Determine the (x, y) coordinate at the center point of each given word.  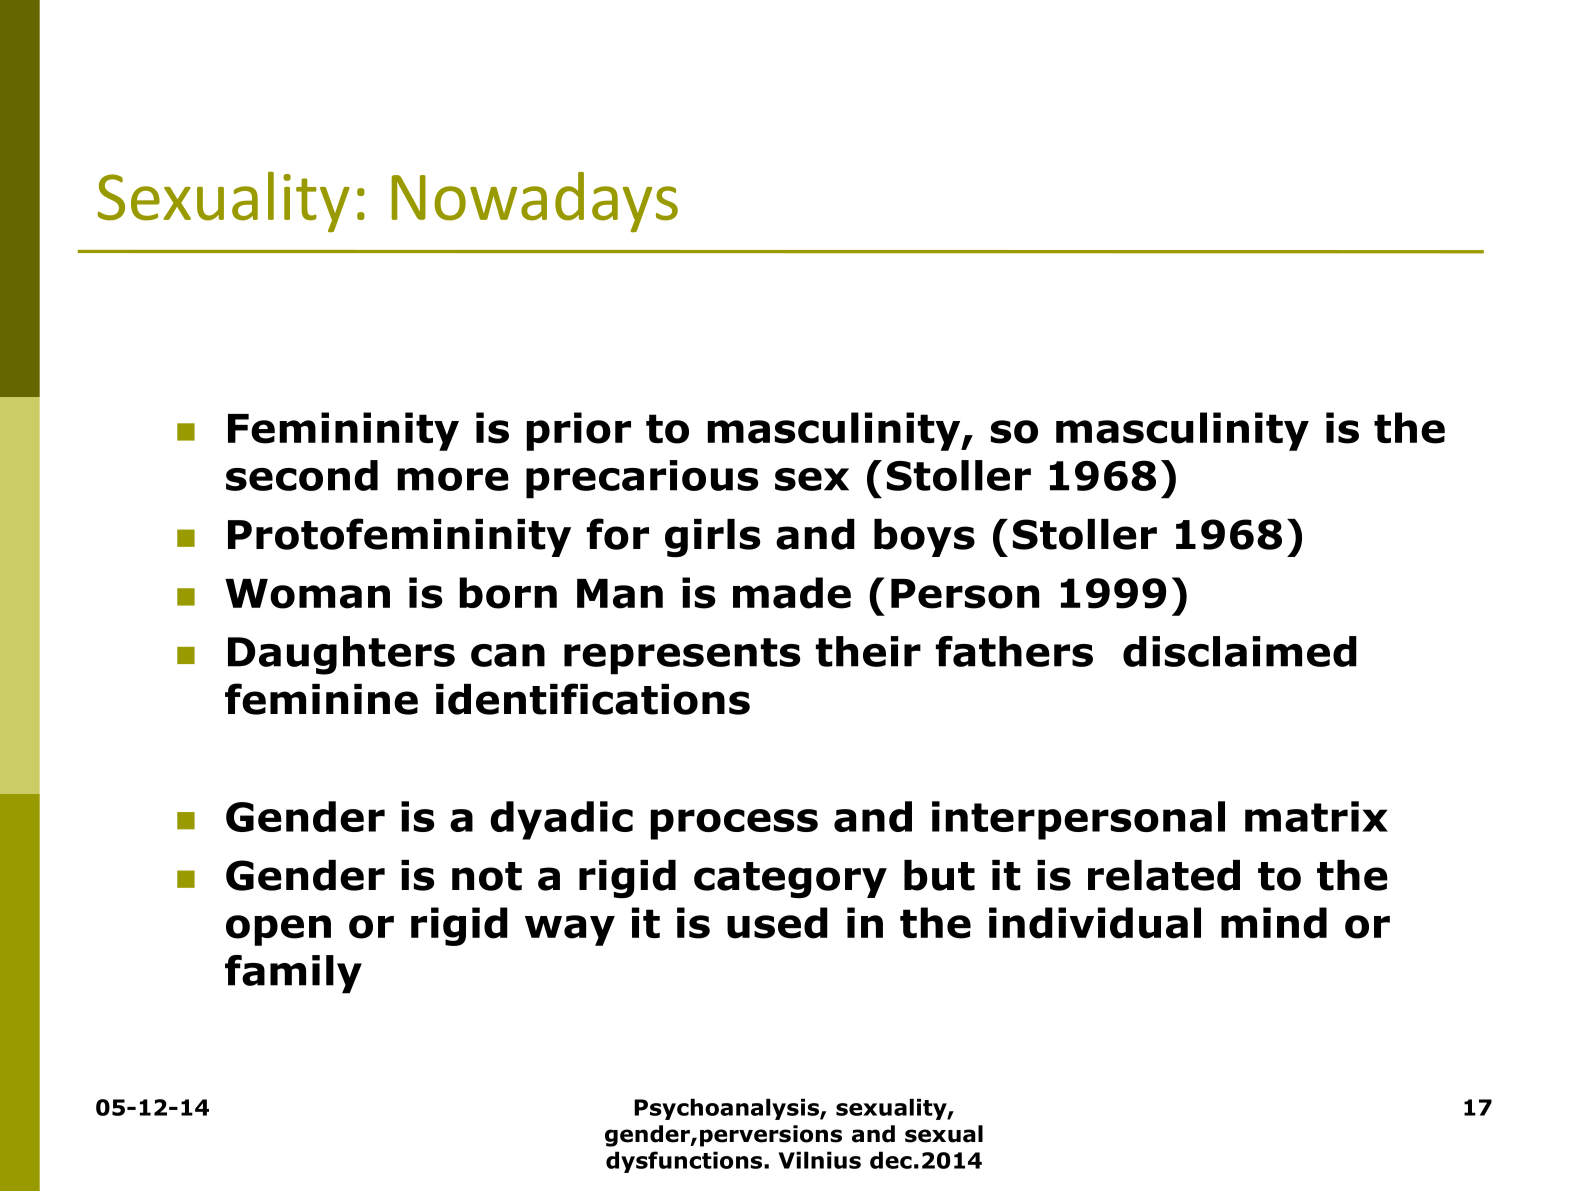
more (453, 479)
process (734, 824)
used (777, 923)
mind (1274, 923)
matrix (1316, 816)
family (293, 974)
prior (578, 431)
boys (924, 538)
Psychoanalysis (727, 1109)
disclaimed (1240, 651)
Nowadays (535, 202)
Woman (307, 594)
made (792, 593)
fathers (1014, 651)
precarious (642, 479)
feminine (321, 699)
